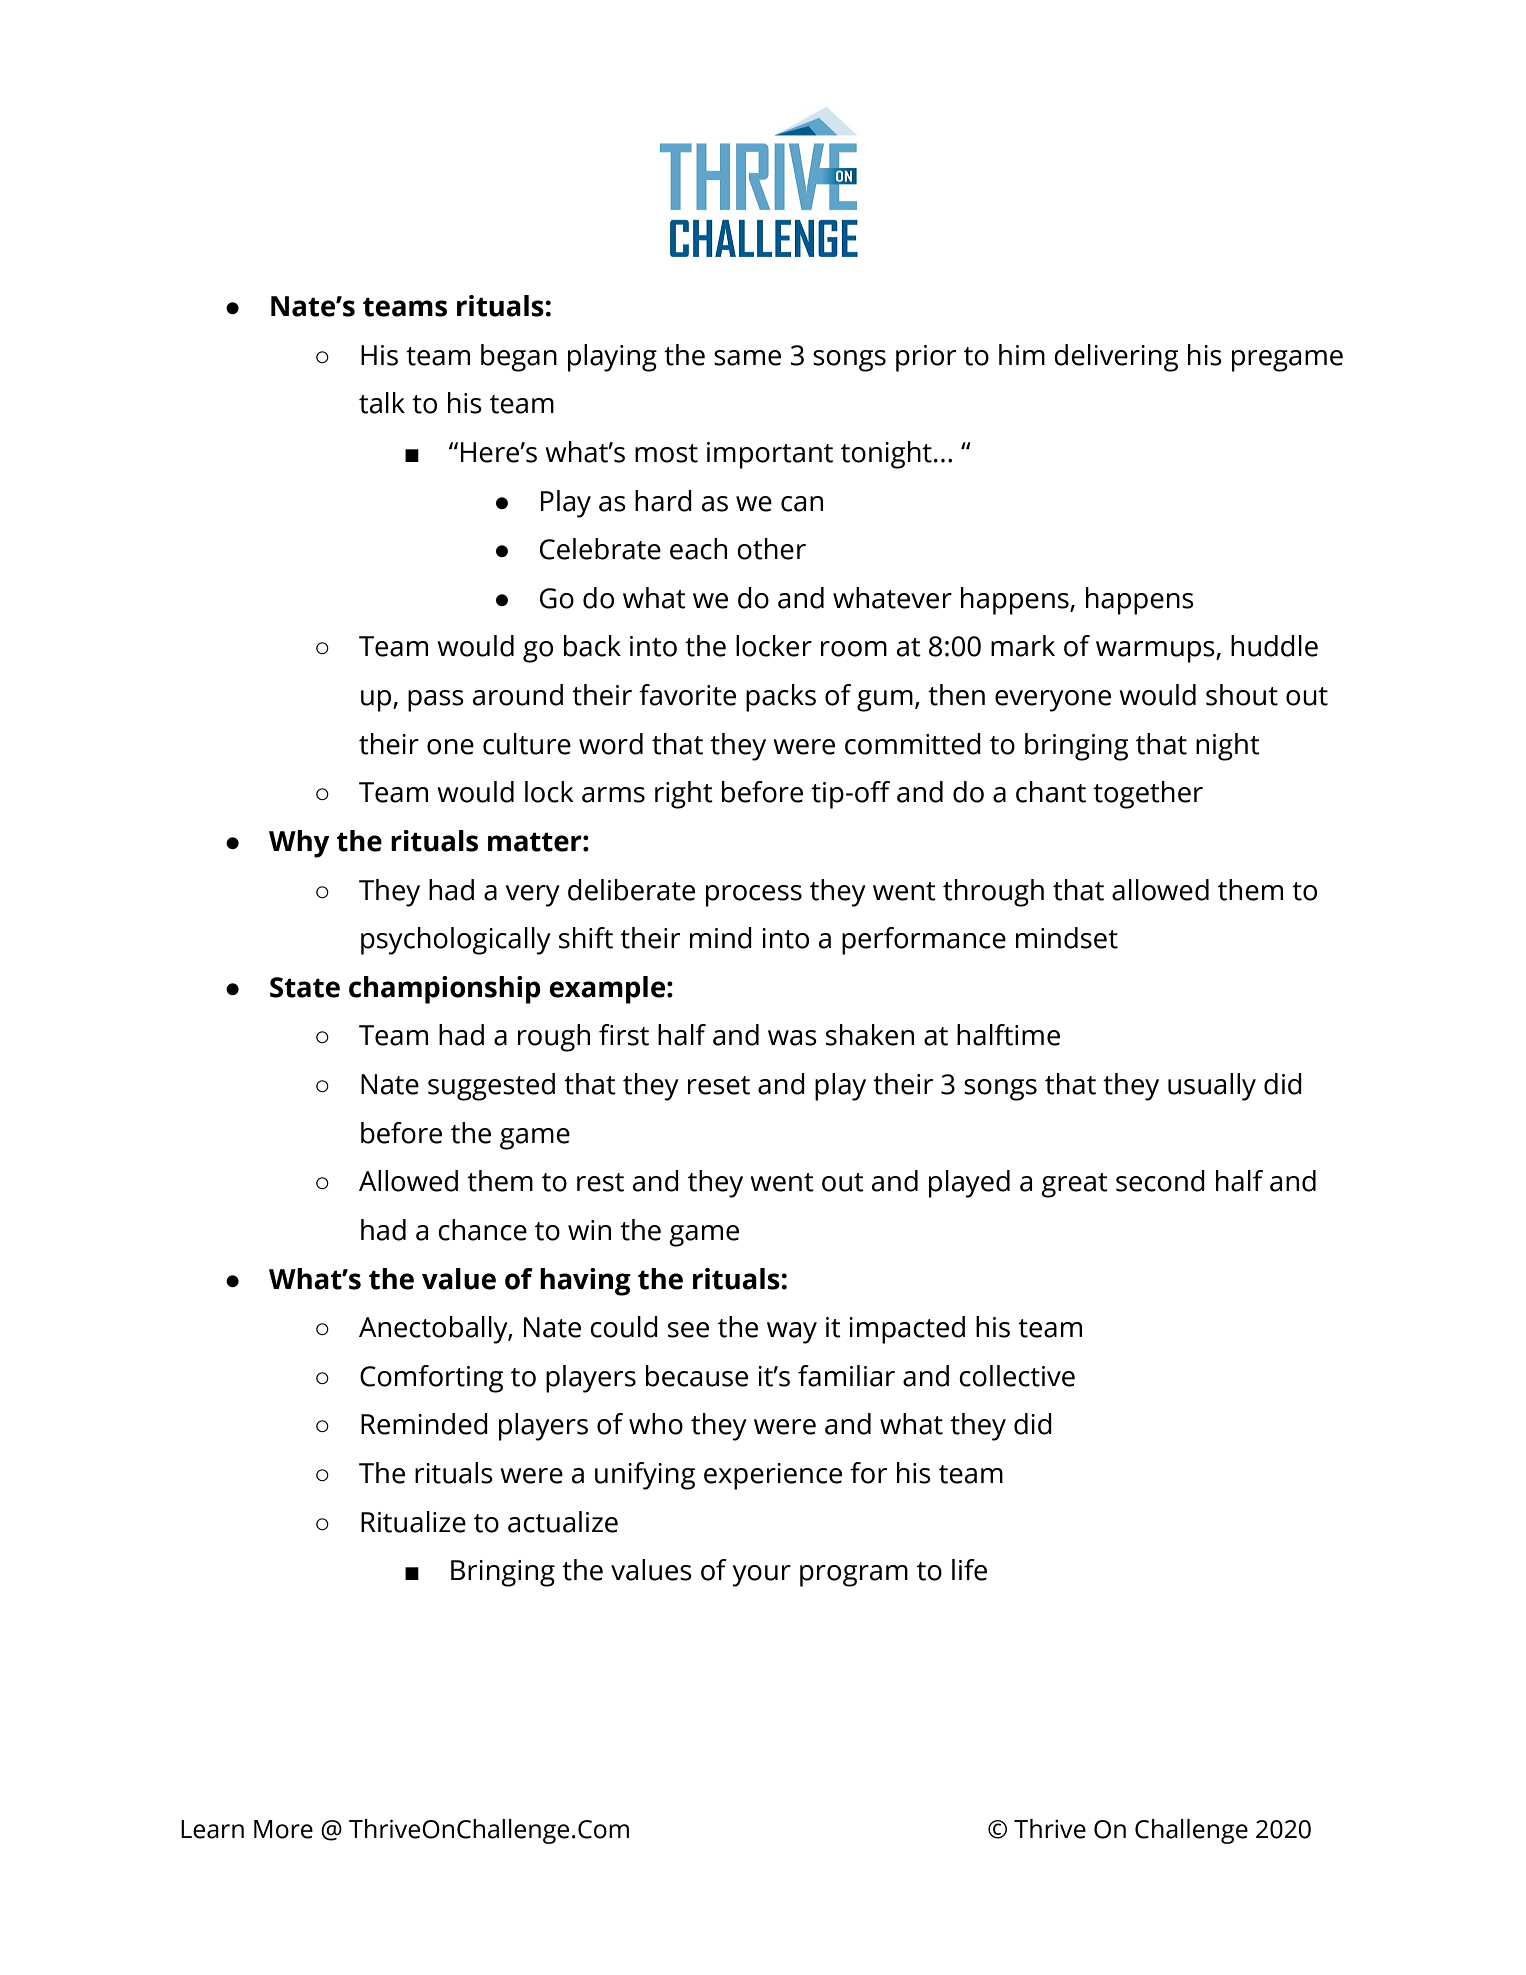 The image size is (1526, 1975). What do you see at coordinates (283, 1829) in the screenshot?
I see `More` at bounding box center [283, 1829].
